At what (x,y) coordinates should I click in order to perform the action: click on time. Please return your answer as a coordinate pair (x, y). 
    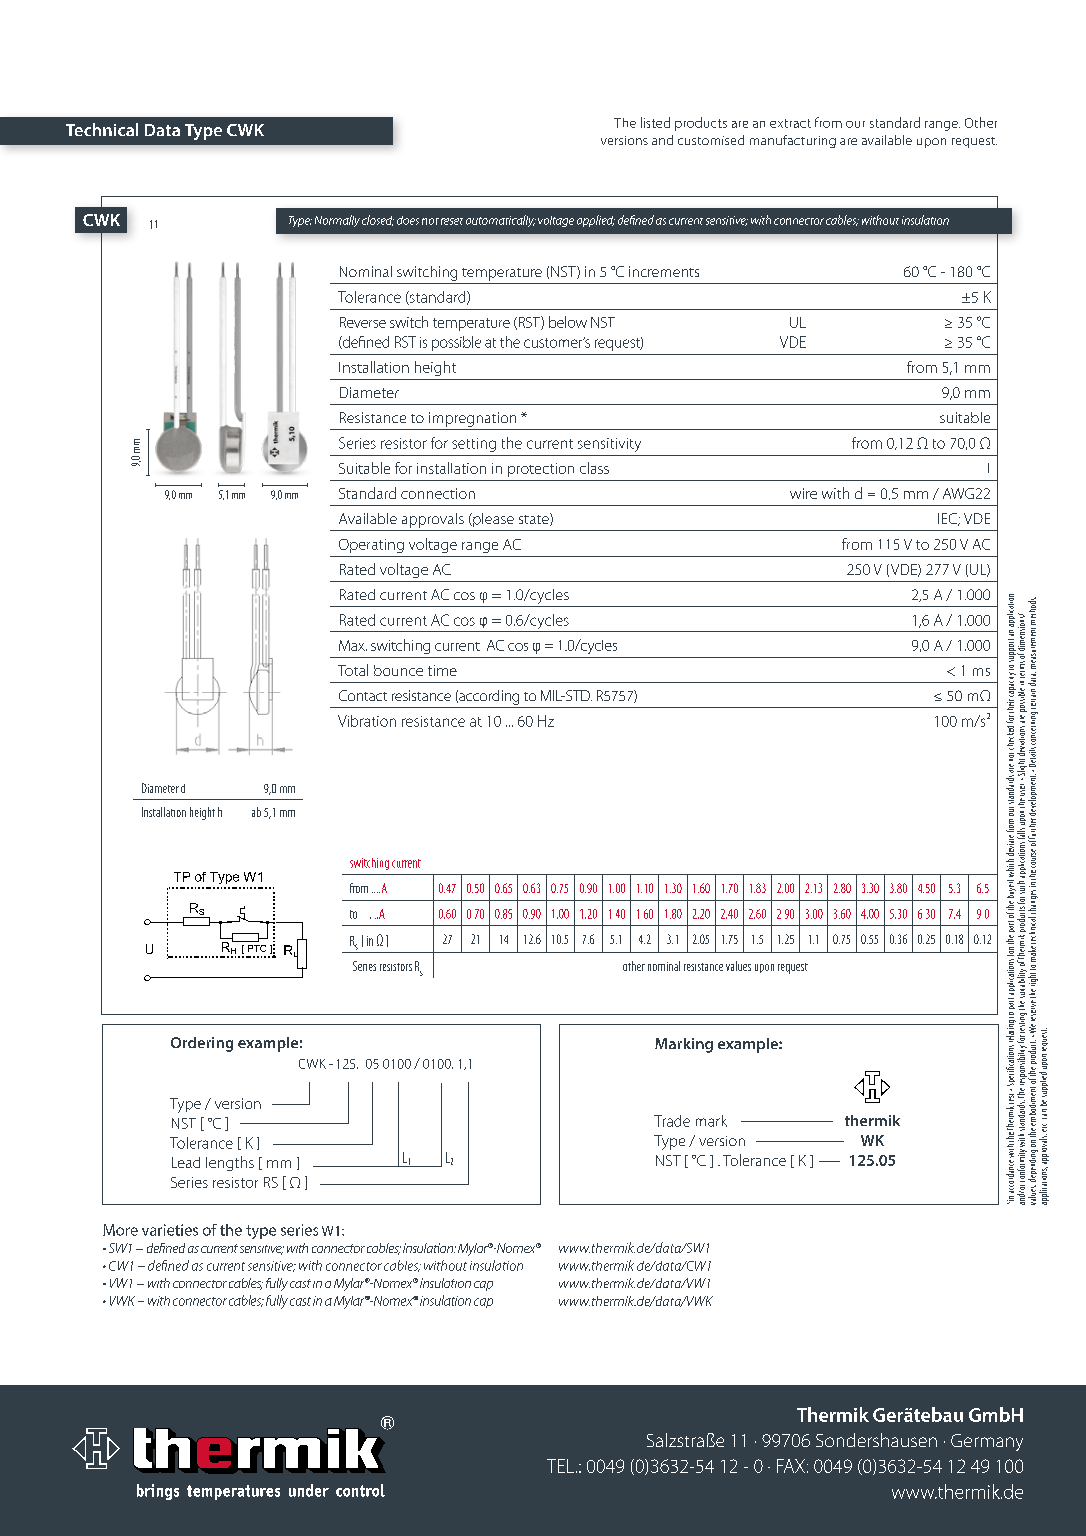
    Looking at the image, I should click on (442, 670).
